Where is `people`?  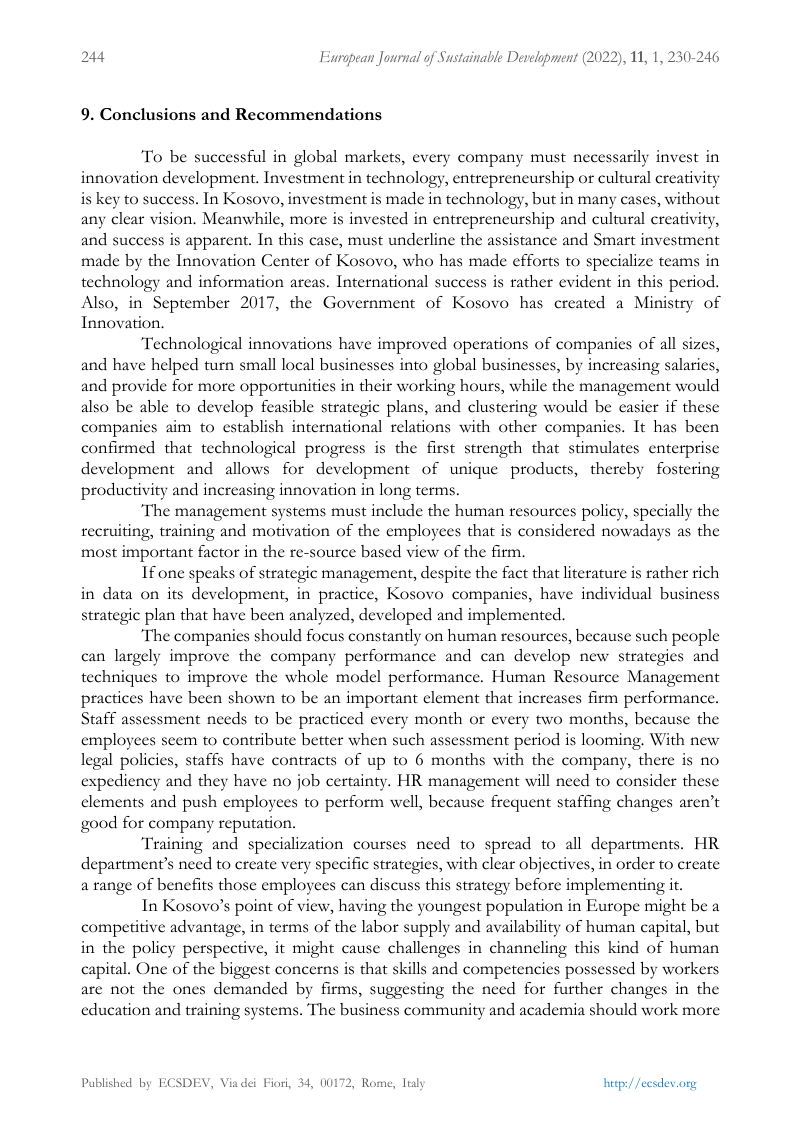
people is located at coordinates (695, 637).
